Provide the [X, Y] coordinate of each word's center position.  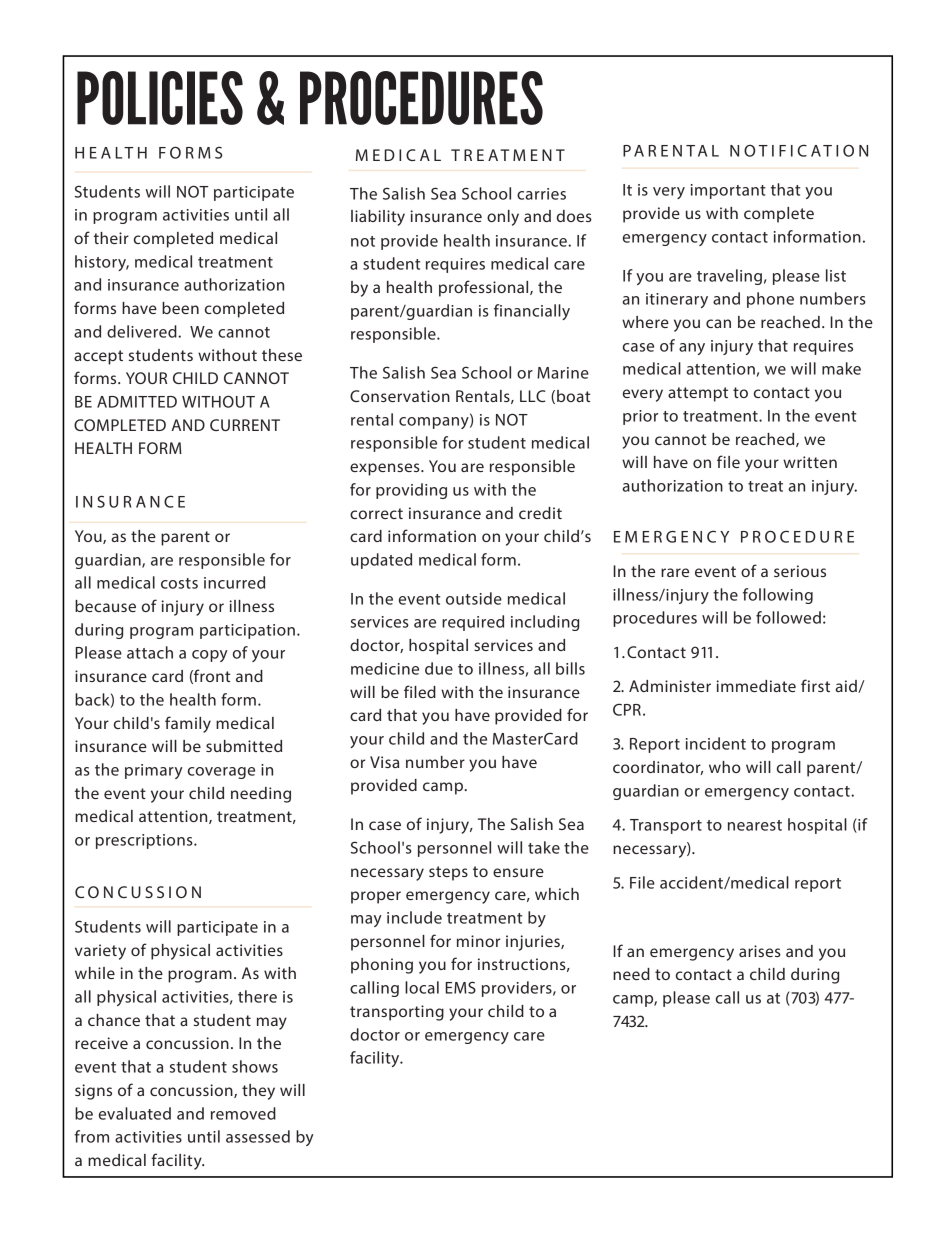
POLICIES [160, 98]
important [728, 191]
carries [541, 194]
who [725, 767]
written [810, 462]
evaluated [135, 1113]
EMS [460, 987]
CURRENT [245, 425]
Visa [384, 762]
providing [411, 491]
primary [154, 771]
